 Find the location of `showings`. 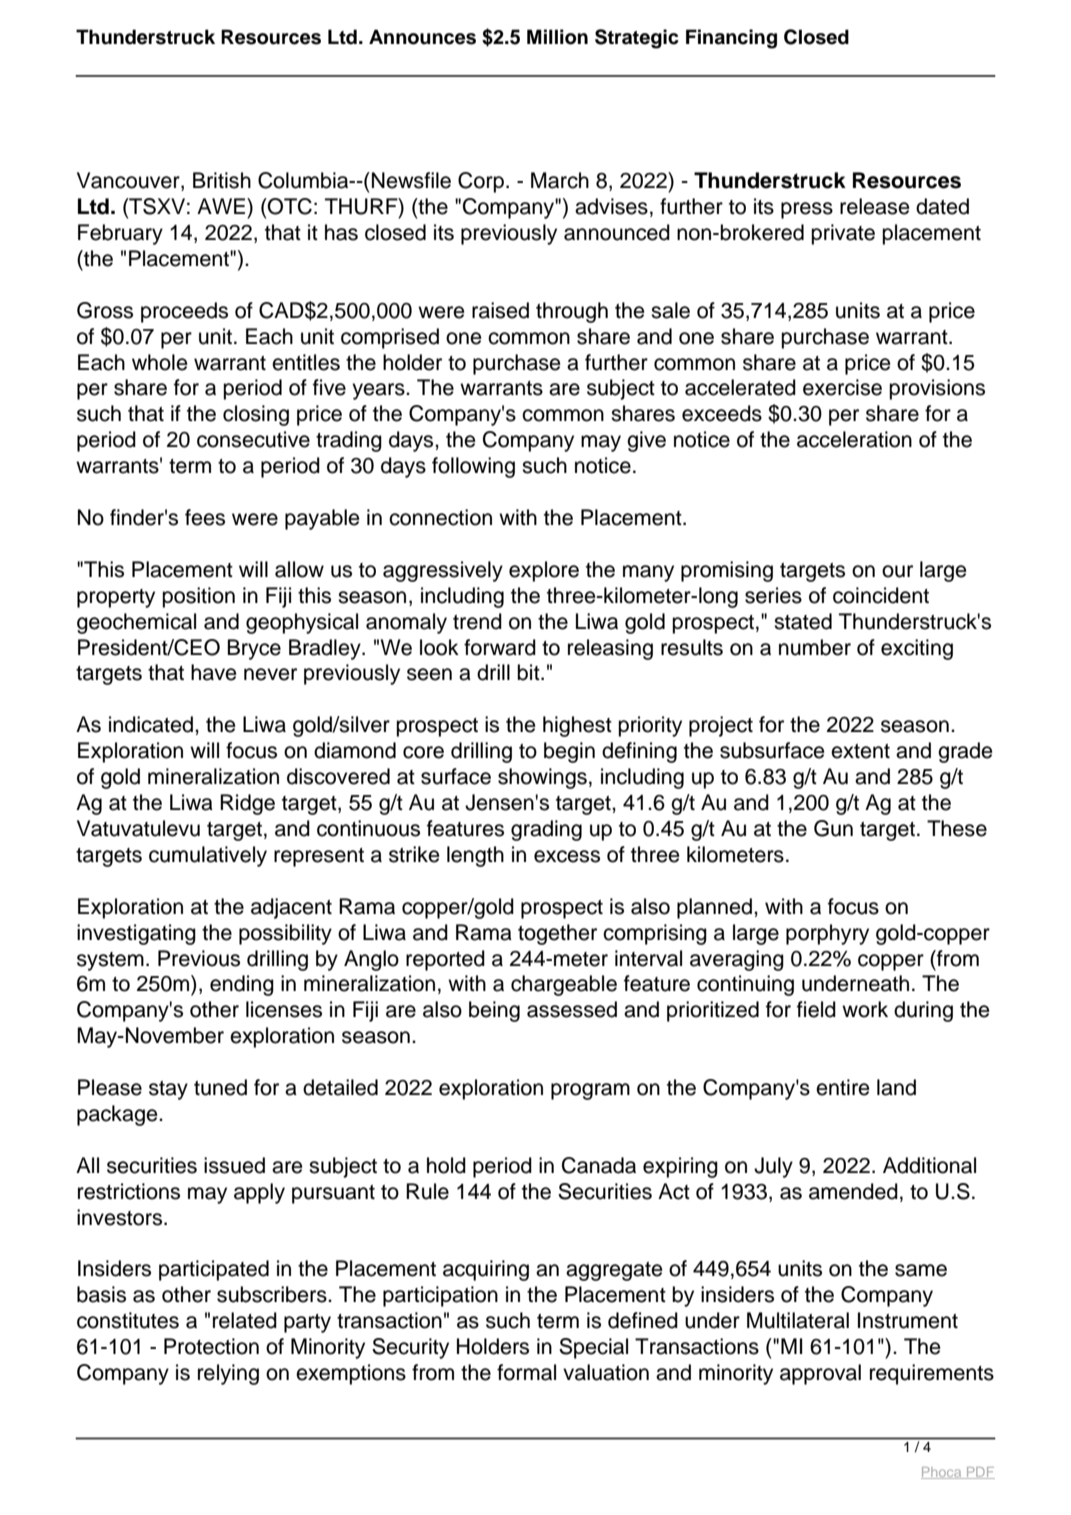

showings is located at coordinates (542, 778).
